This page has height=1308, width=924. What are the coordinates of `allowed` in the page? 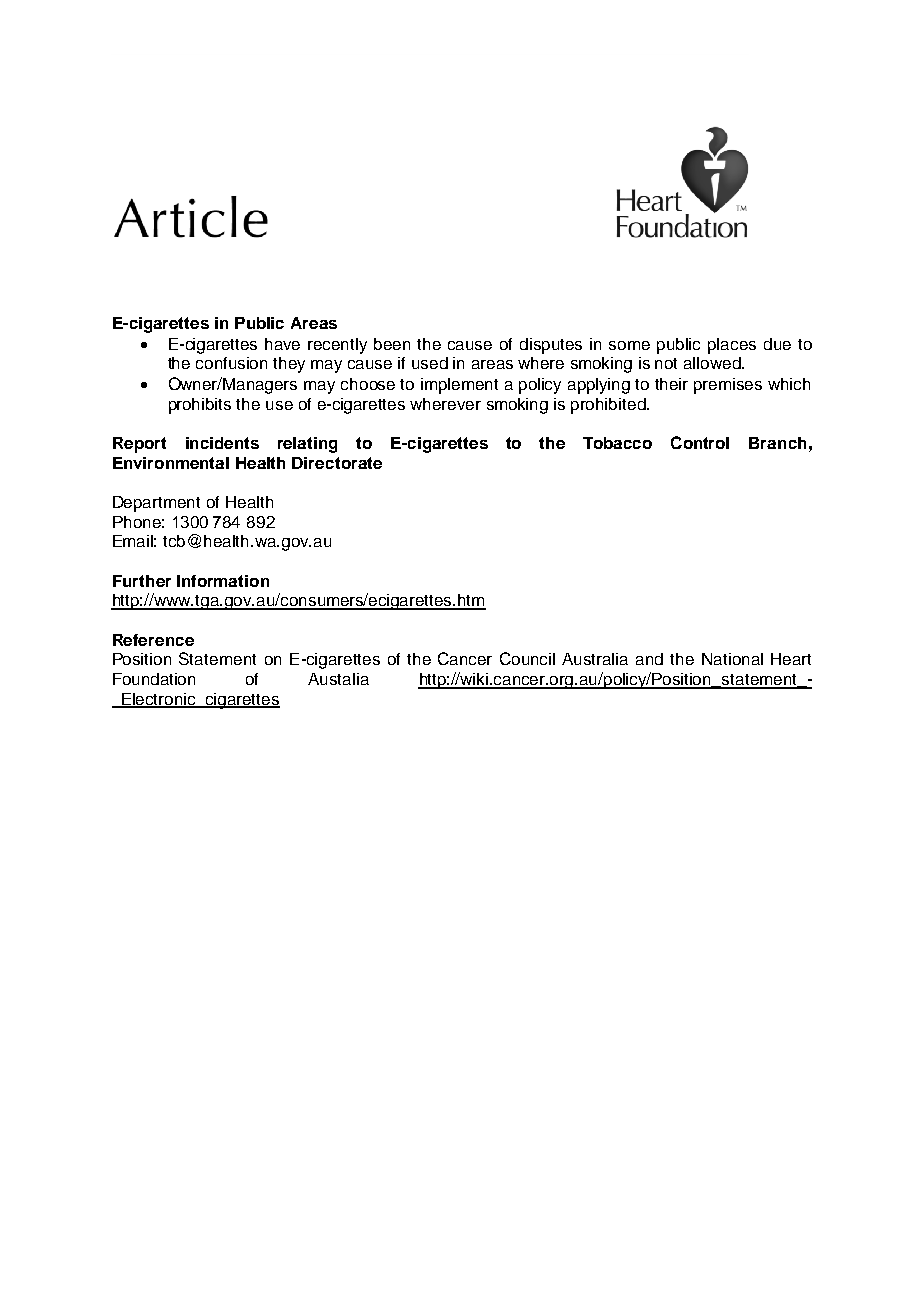 It's located at (713, 363).
